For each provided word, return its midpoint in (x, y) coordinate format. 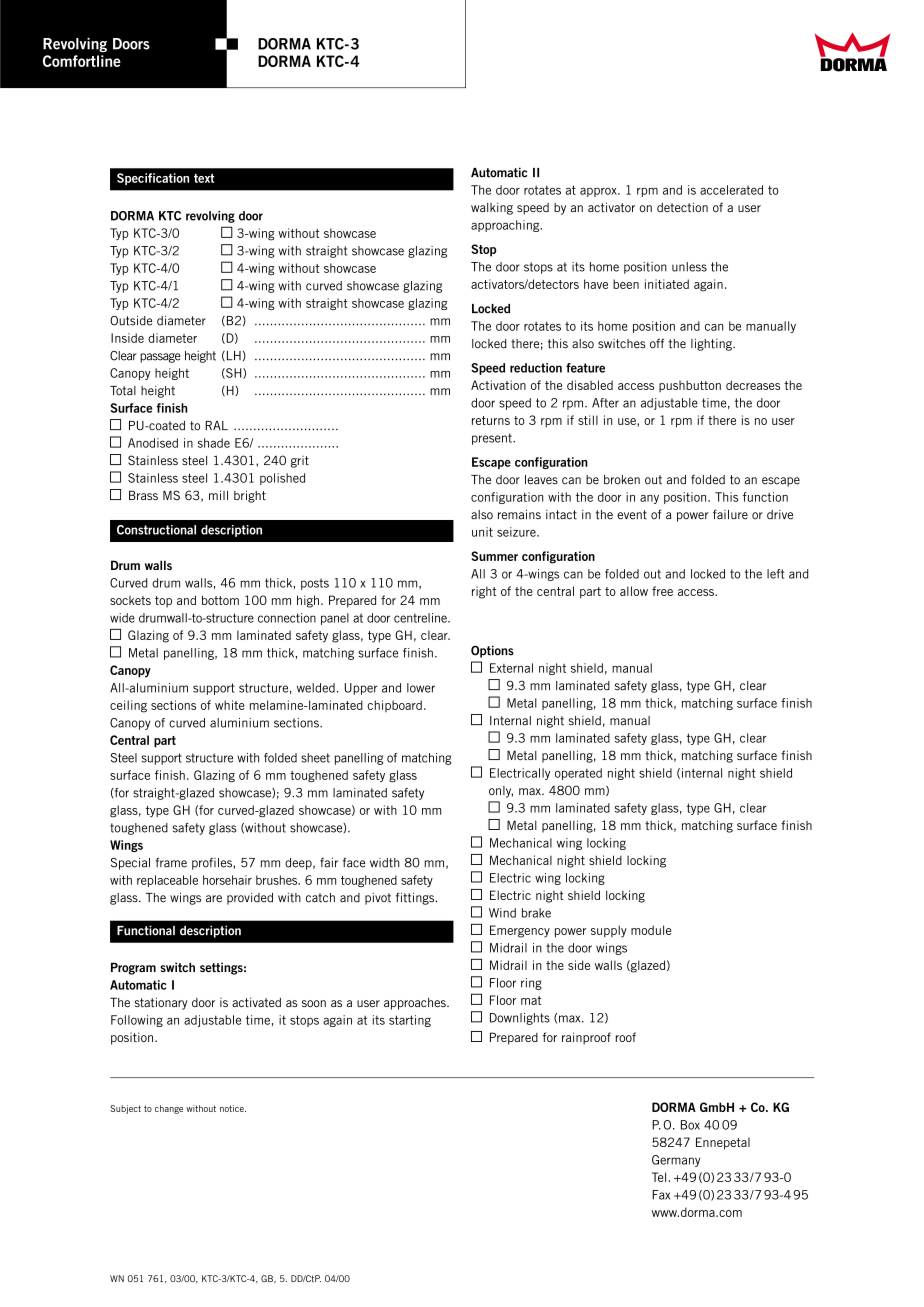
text (204, 178)
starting (410, 1021)
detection (682, 207)
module (651, 930)
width (384, 863)
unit (482, 532)
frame (171, 863)
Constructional (156, 530)
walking (492, 208)
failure (730, 514)
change (169, 1109)
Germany (676, 1161)
